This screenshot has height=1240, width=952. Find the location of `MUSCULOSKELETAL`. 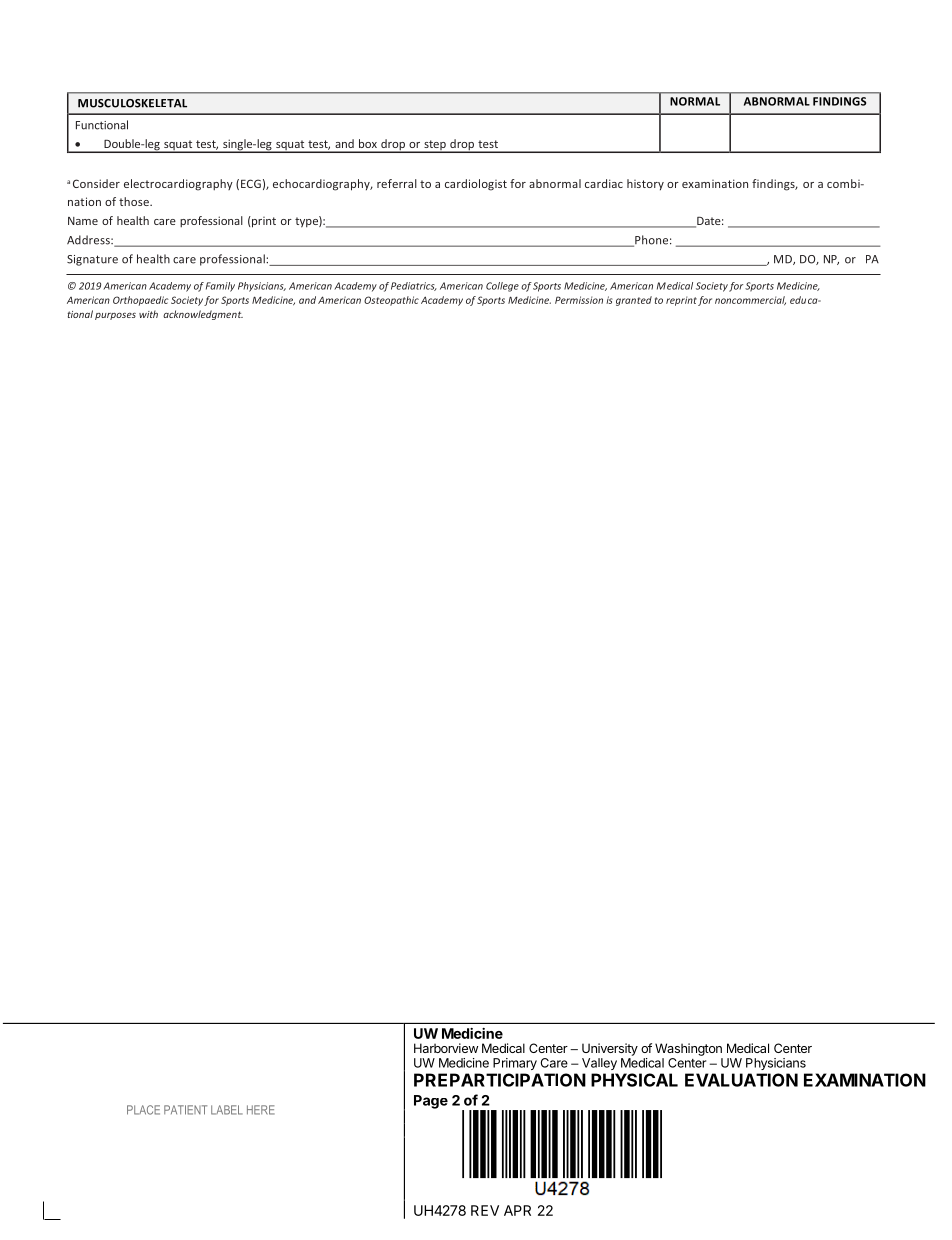

MUSCULOSKELETAL is located at coordinates (132, 103).
